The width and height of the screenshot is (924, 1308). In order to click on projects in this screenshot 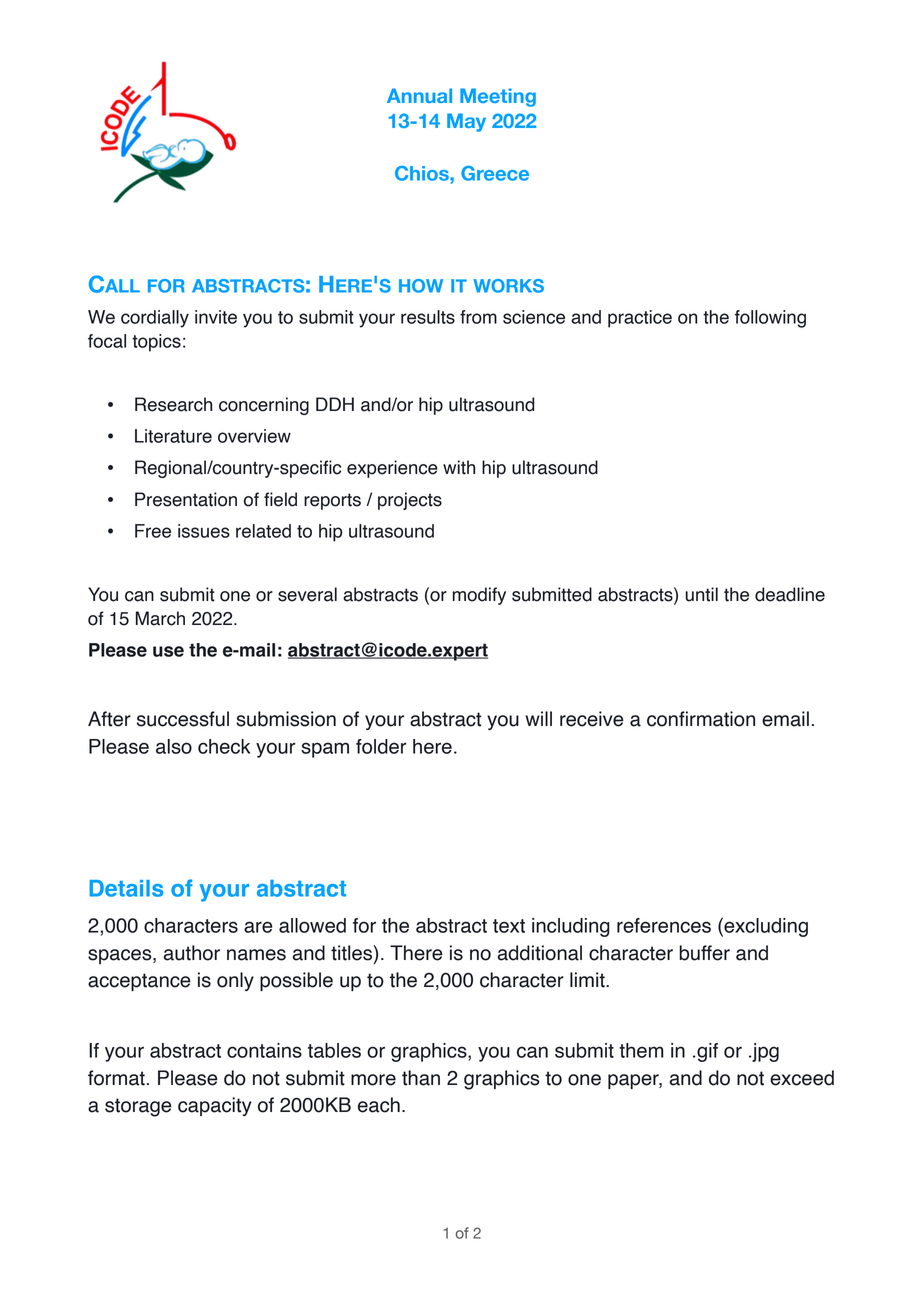, I will do `click(410, 501)`.
